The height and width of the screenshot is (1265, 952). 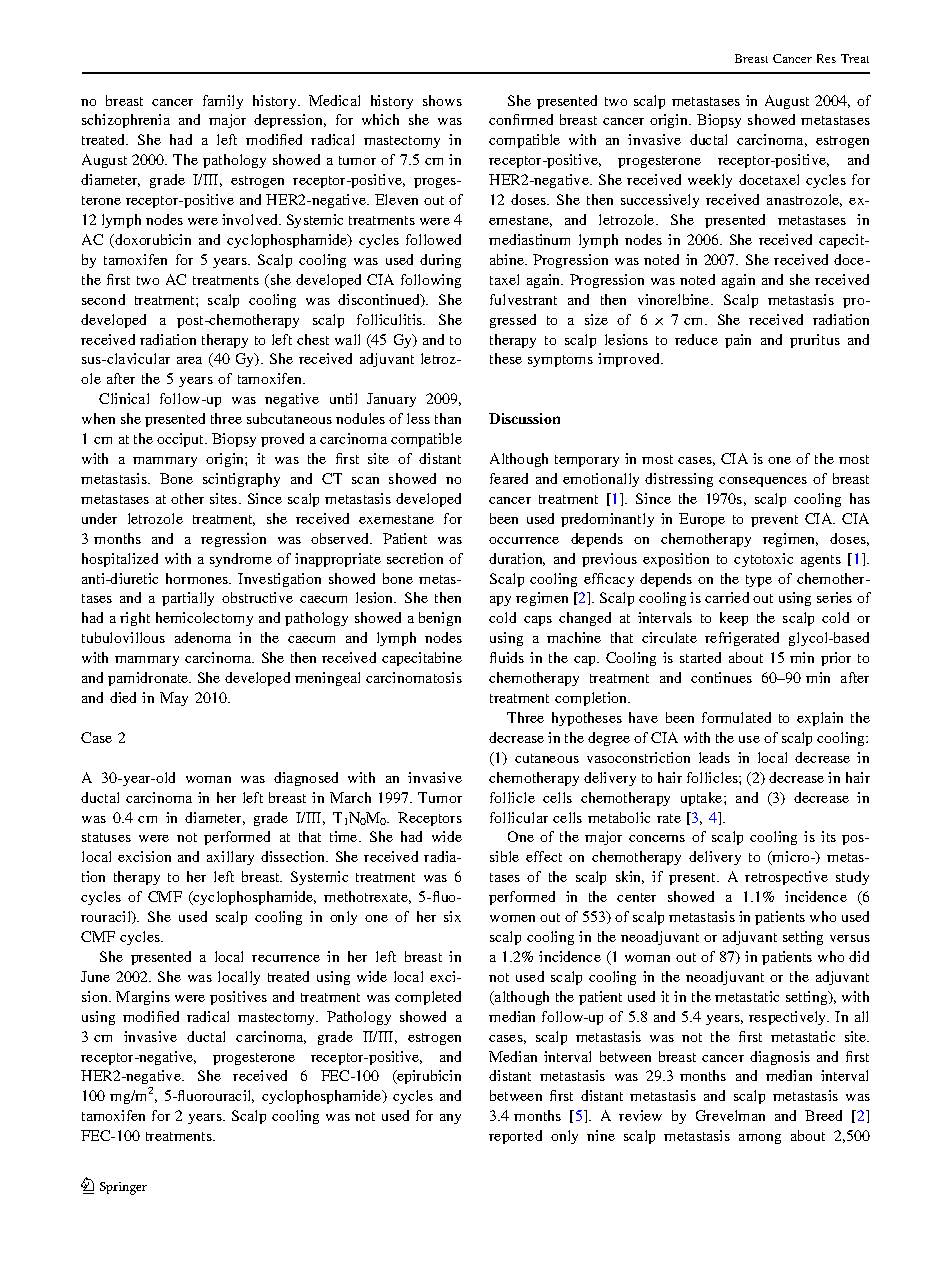 I want to click on benign, so click(x=440, y=619).
